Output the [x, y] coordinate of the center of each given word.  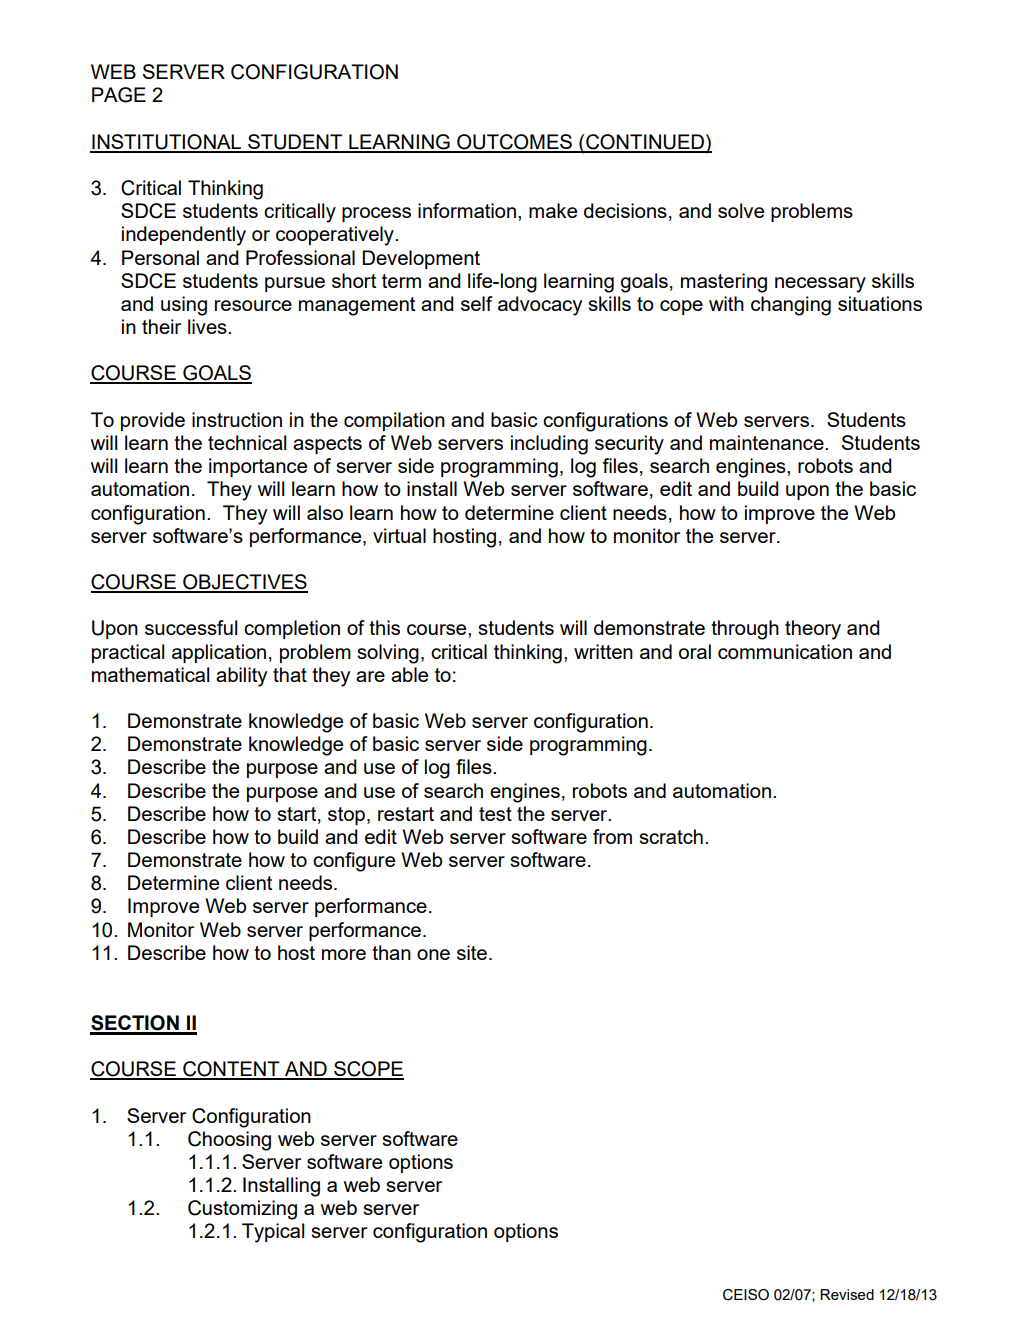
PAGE [119, 95]
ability [241, 677]
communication [785, 651]
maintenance [768, 442]
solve [741, 210]
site [472, 952]
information [467, 210]
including [549, 445]
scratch [671, 836]
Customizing [242, 1210]
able [409, 674]
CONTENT [231, 1070]
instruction [237, 419]
